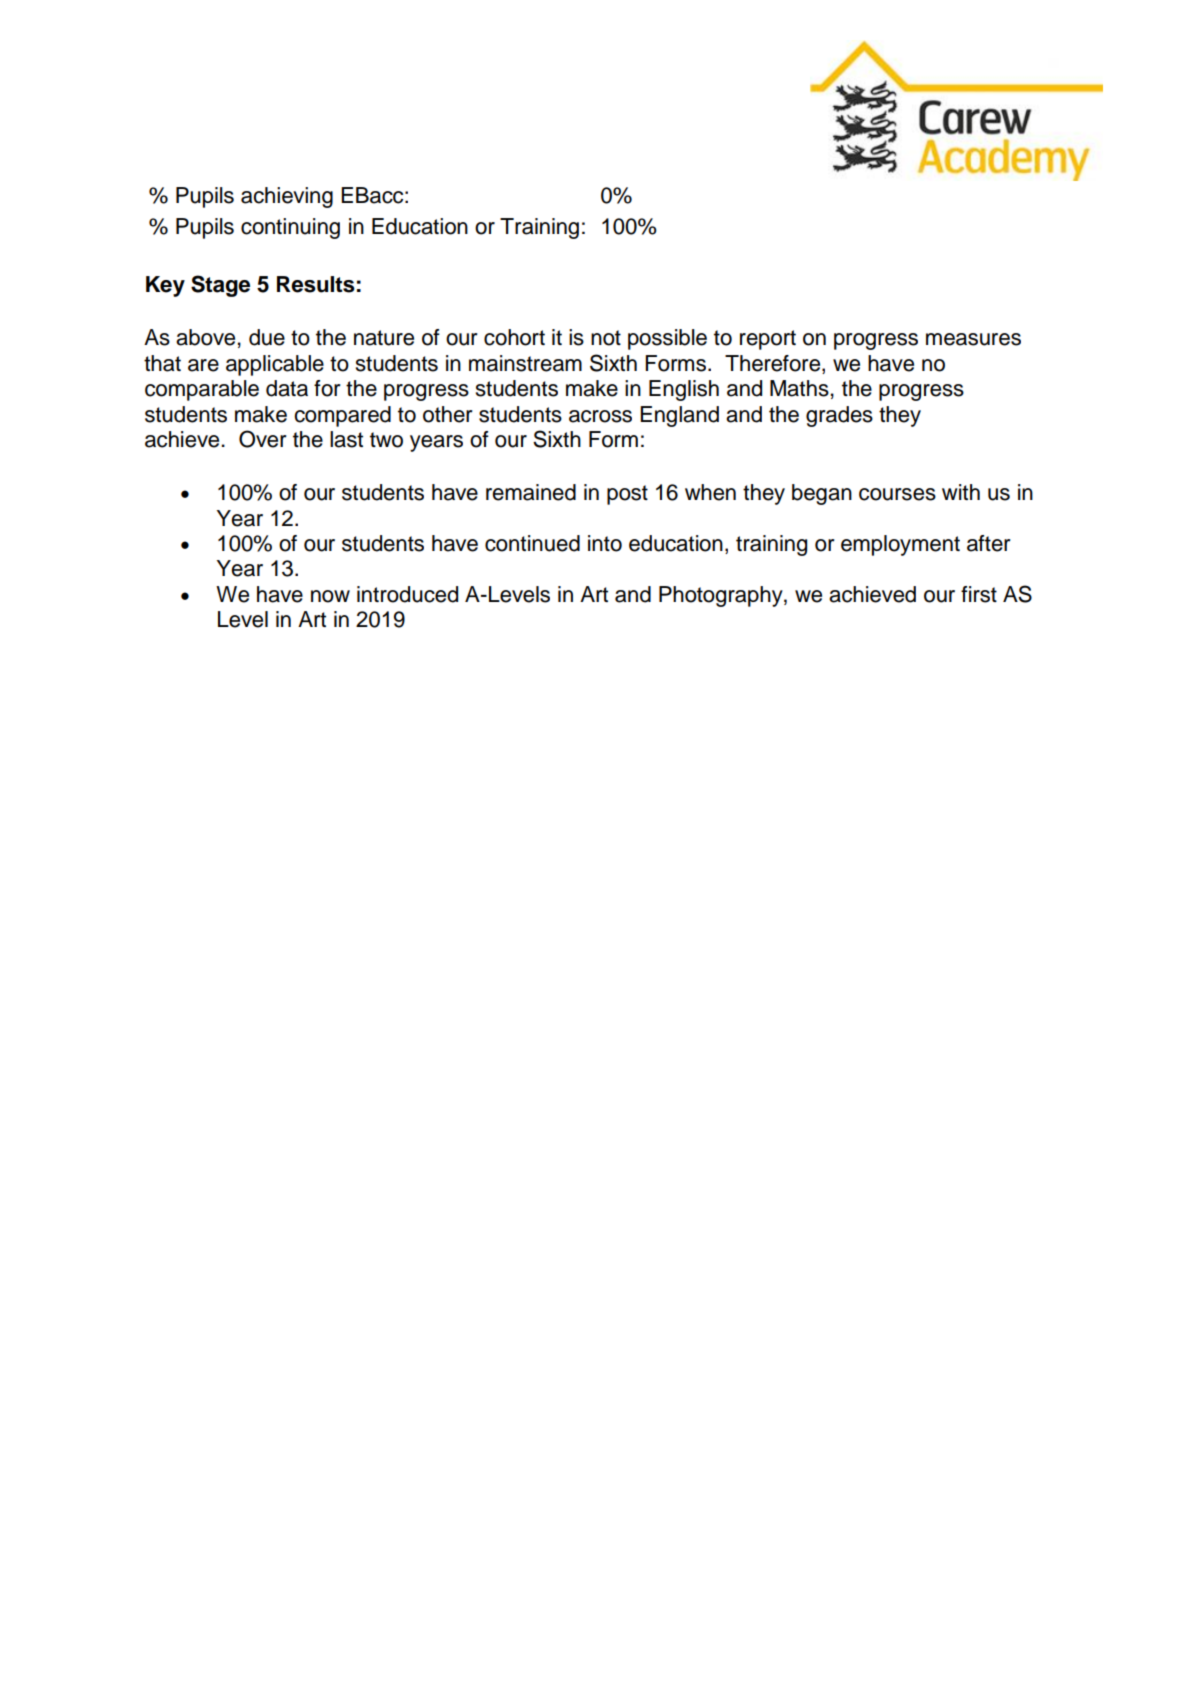 This screenshot has width=1193, height=1688. I want to click on measures, so click(973, 339).
